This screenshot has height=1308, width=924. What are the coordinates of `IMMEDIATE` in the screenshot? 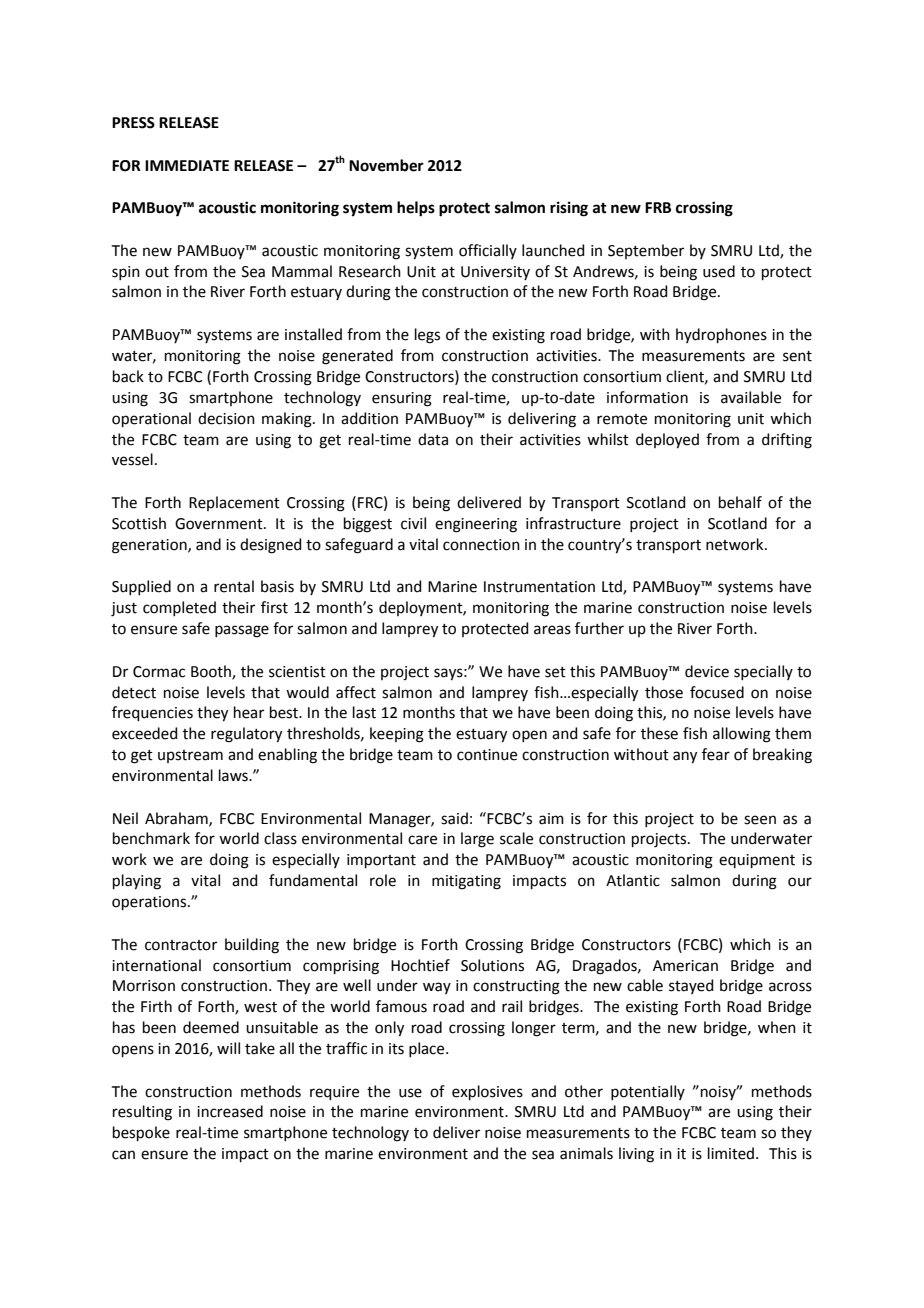 It's located at (187, 165).
